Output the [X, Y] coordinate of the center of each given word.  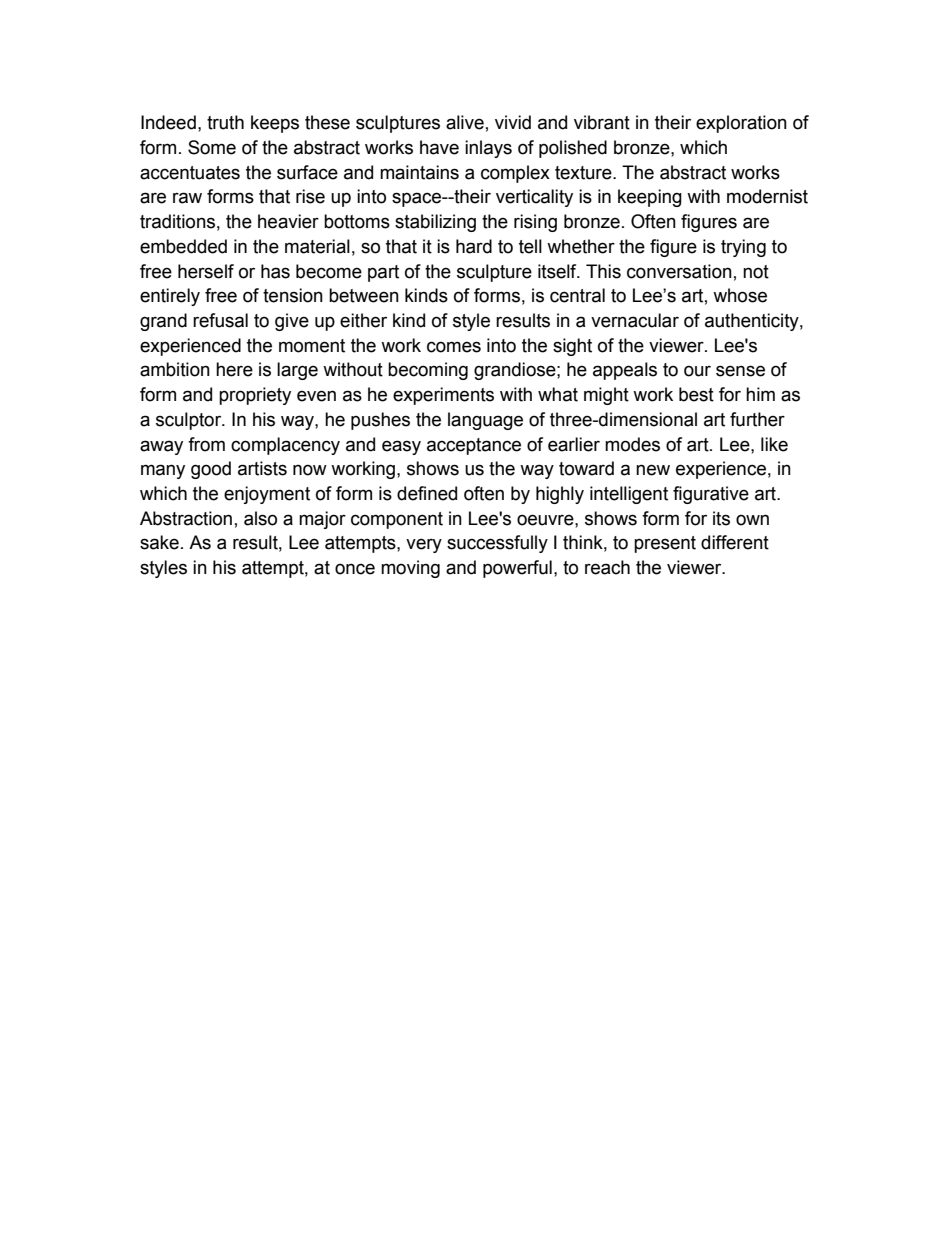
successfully [497, 544]
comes [454, 347]
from [206, 444]
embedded [183, 246]
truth [225, 122]
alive [465, 122]
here [234, 369]
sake [159, 542]
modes [632, 444]
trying [743, 248]
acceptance [474, 446]
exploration [741, 124]
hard [474, 246]
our [697, 371]
